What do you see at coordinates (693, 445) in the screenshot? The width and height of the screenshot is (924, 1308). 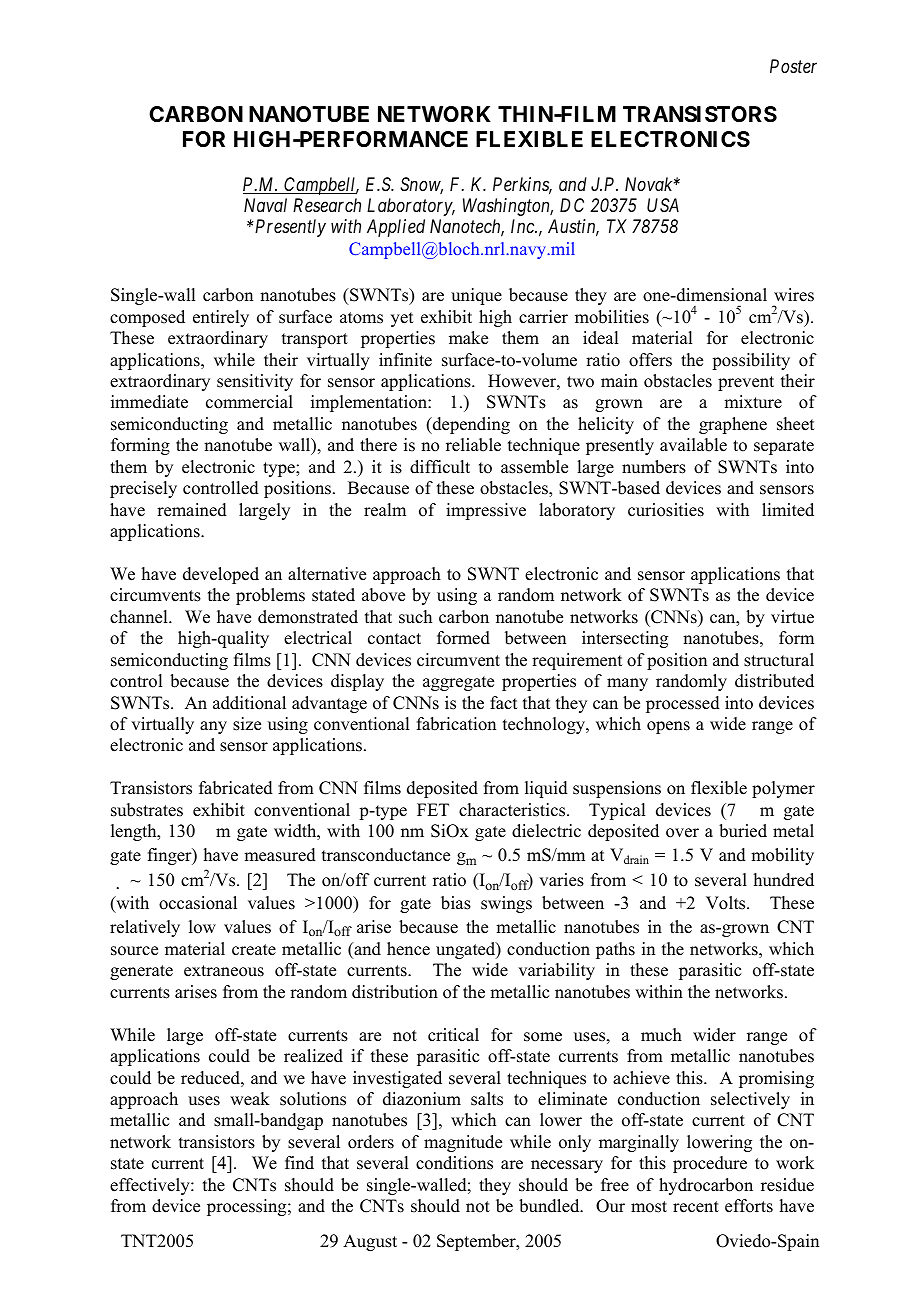 I see `available` at bounding box center [693, 445].
